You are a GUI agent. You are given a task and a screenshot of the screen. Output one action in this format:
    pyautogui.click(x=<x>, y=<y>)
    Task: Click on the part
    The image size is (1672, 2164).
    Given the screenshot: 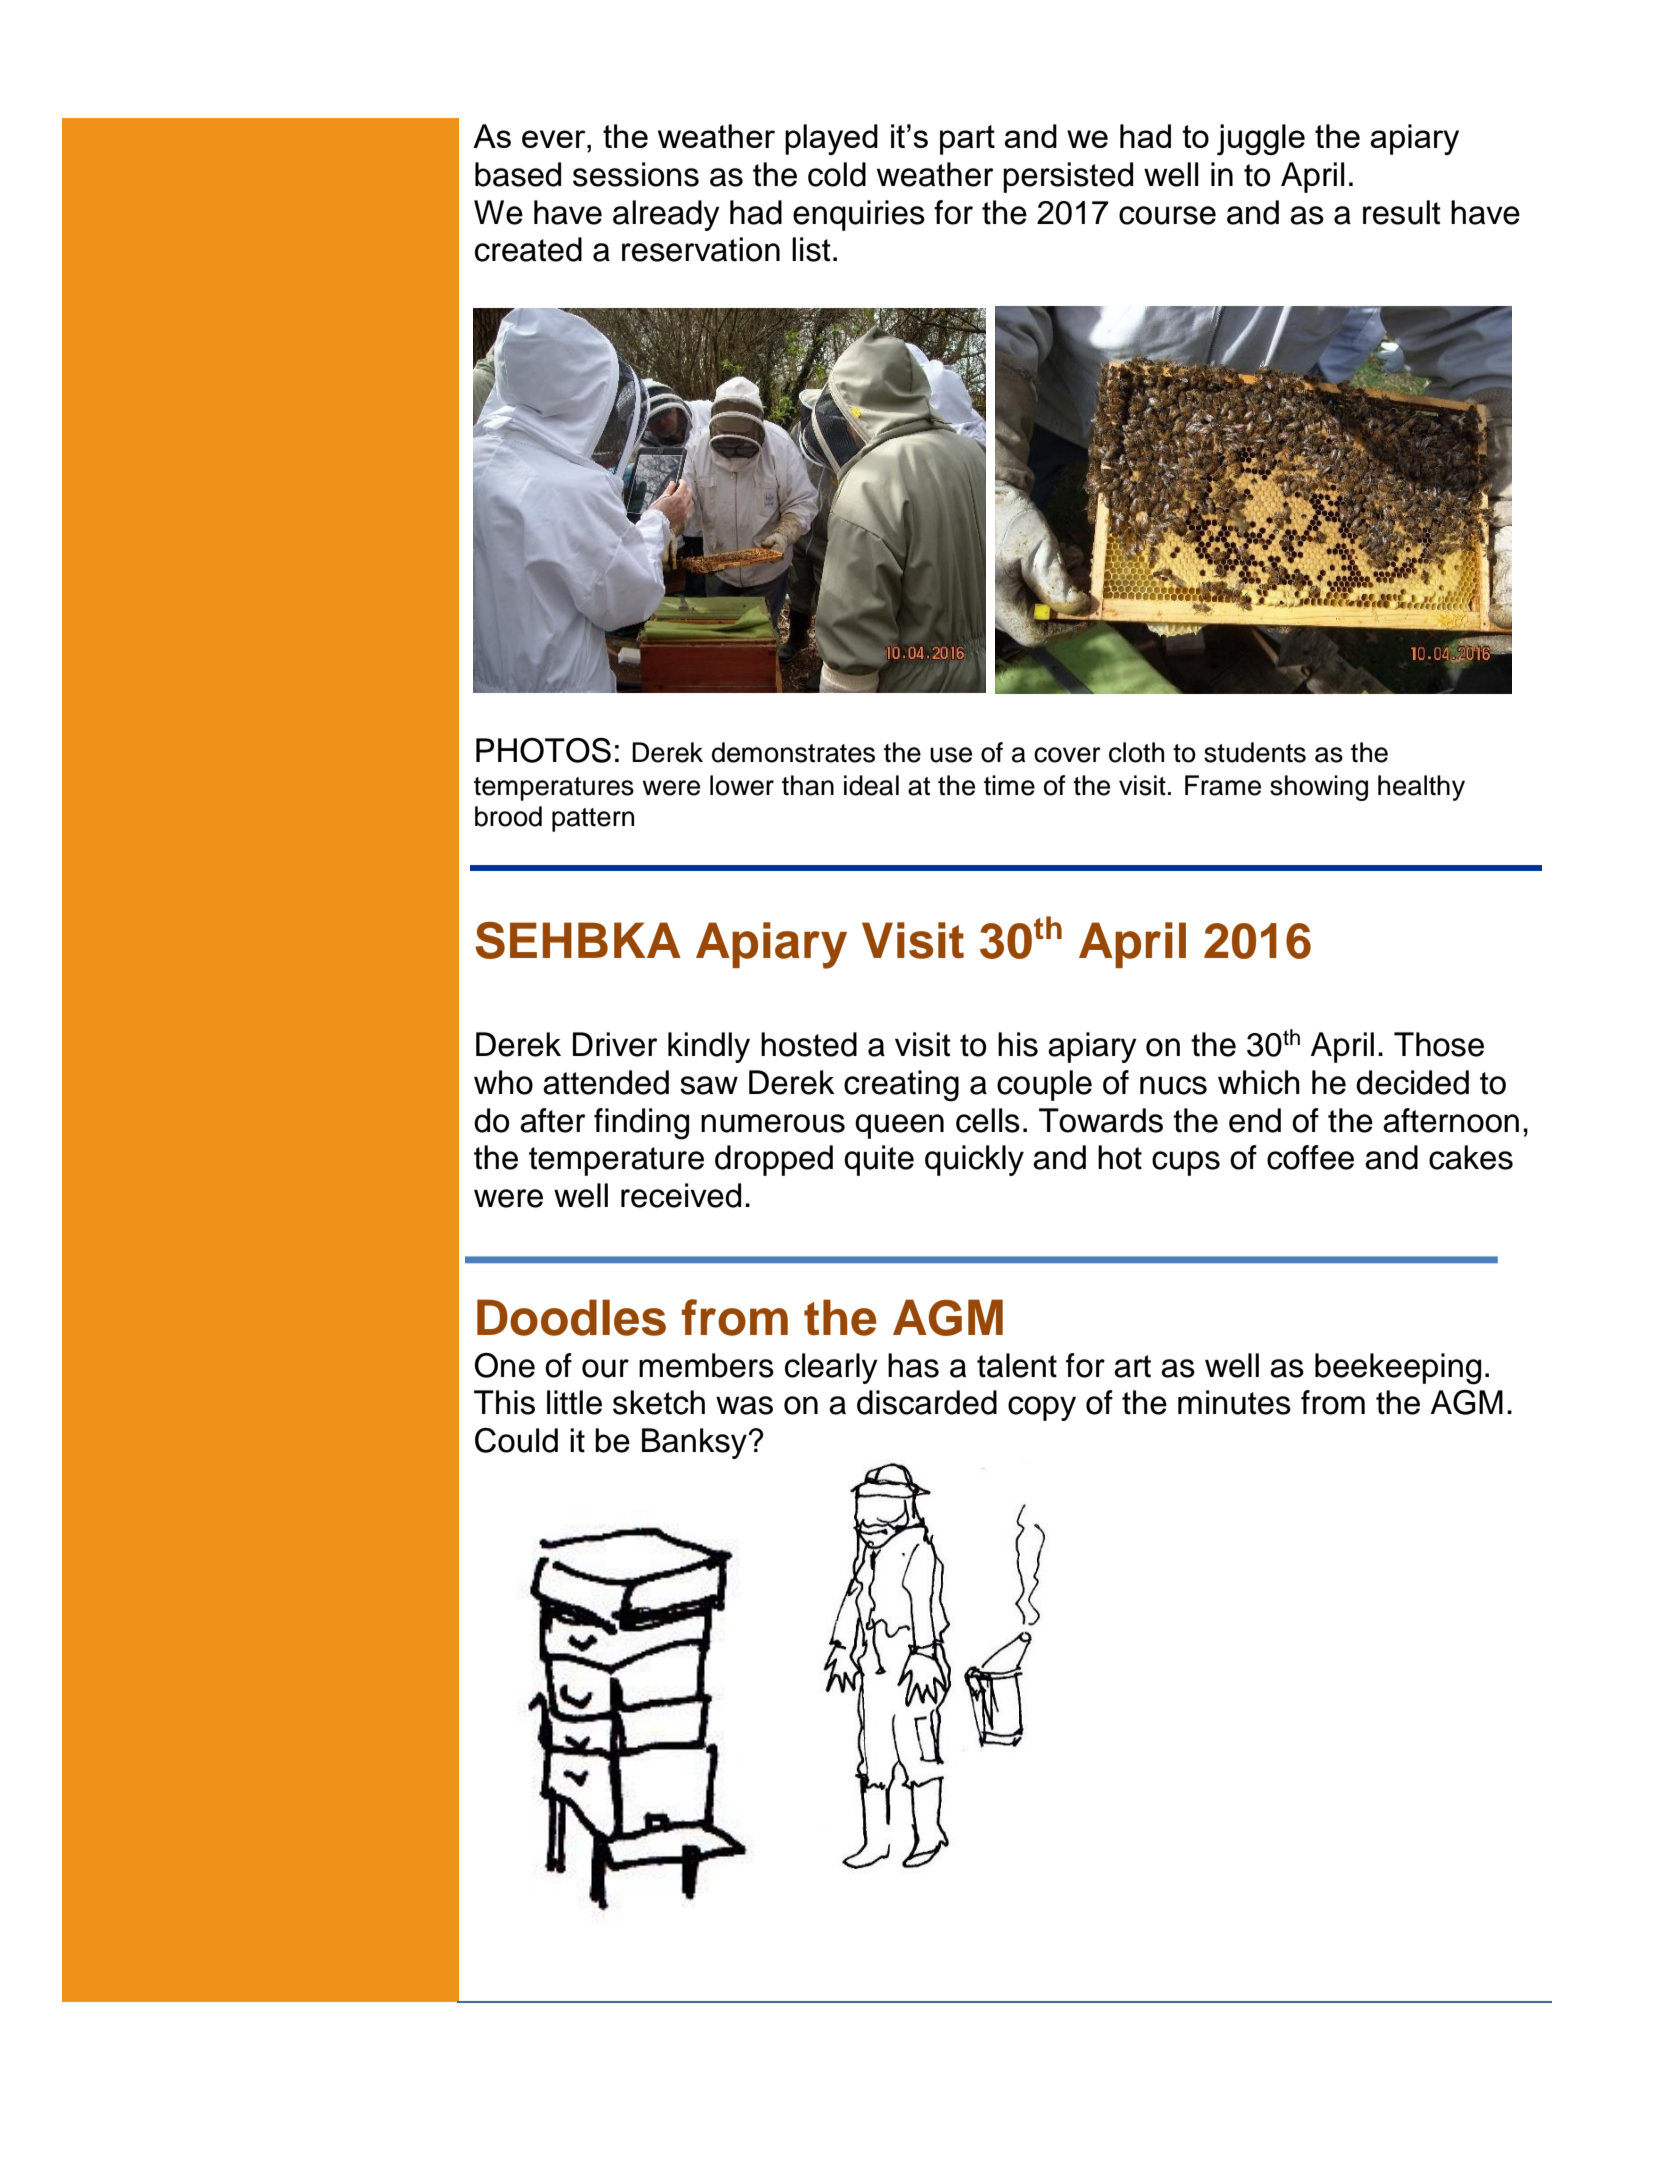 What is the action you would take?
    pyautogui.click(x=967, y=140)
